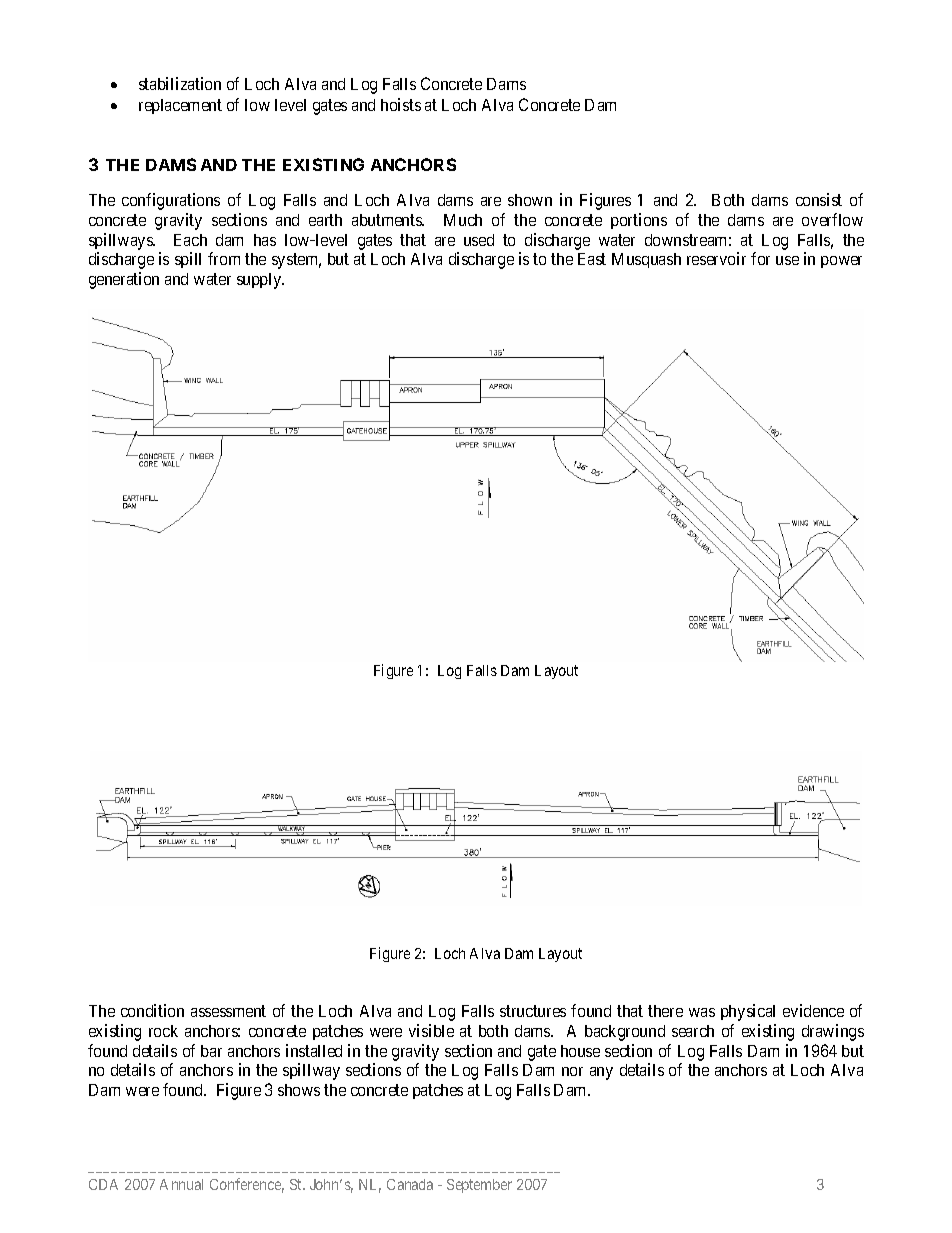  Describe the element at coordinates (181, 1184) in the screenshot. I see `Annual` at that location.
